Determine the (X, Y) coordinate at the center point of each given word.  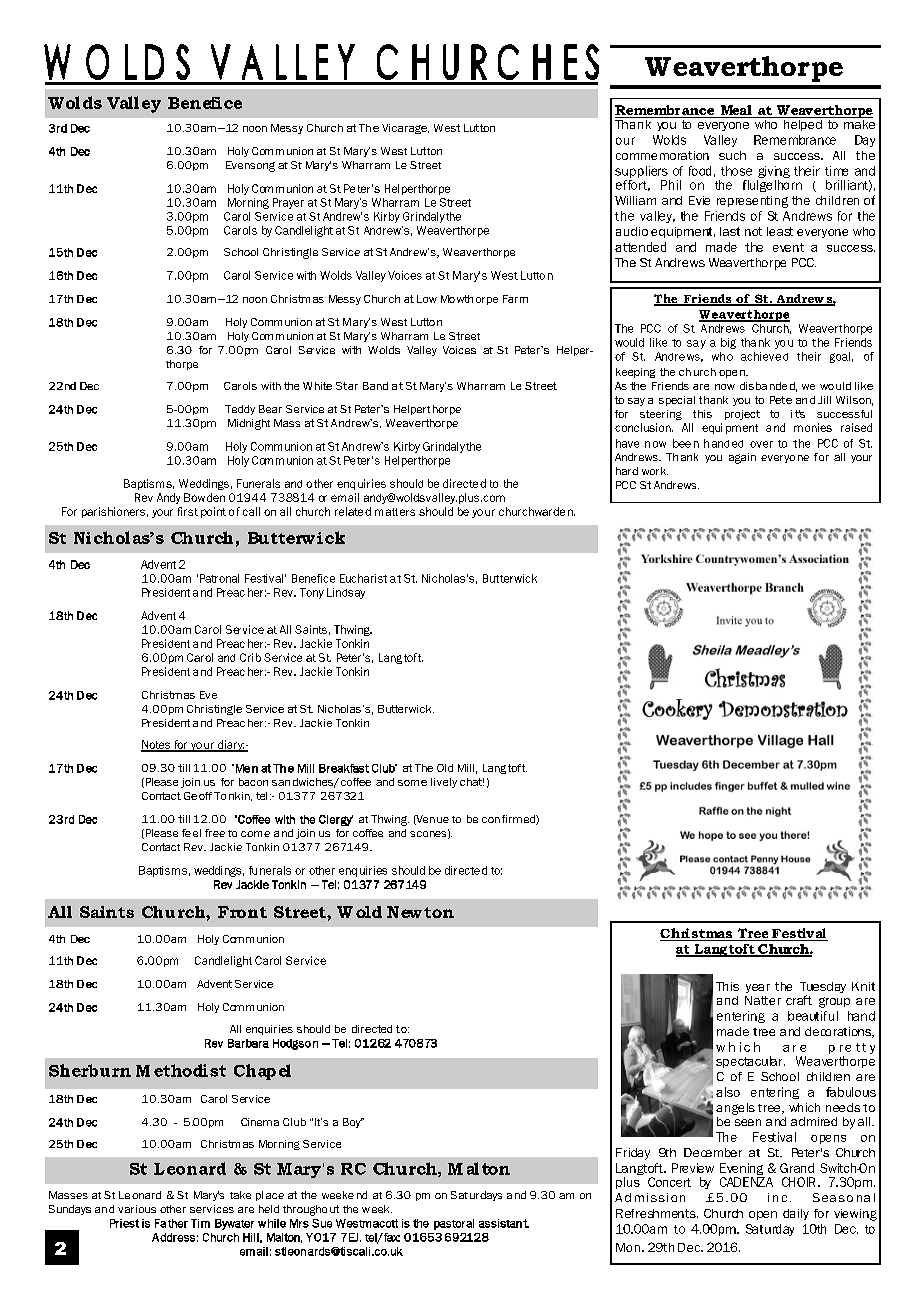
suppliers (641, 172)
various (137, 1209)
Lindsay (346, 593)
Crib (250, 657)
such (732, 155)
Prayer (288, 203)
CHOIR (798, 1182)
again (742, 458)
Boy (353, 1123)
